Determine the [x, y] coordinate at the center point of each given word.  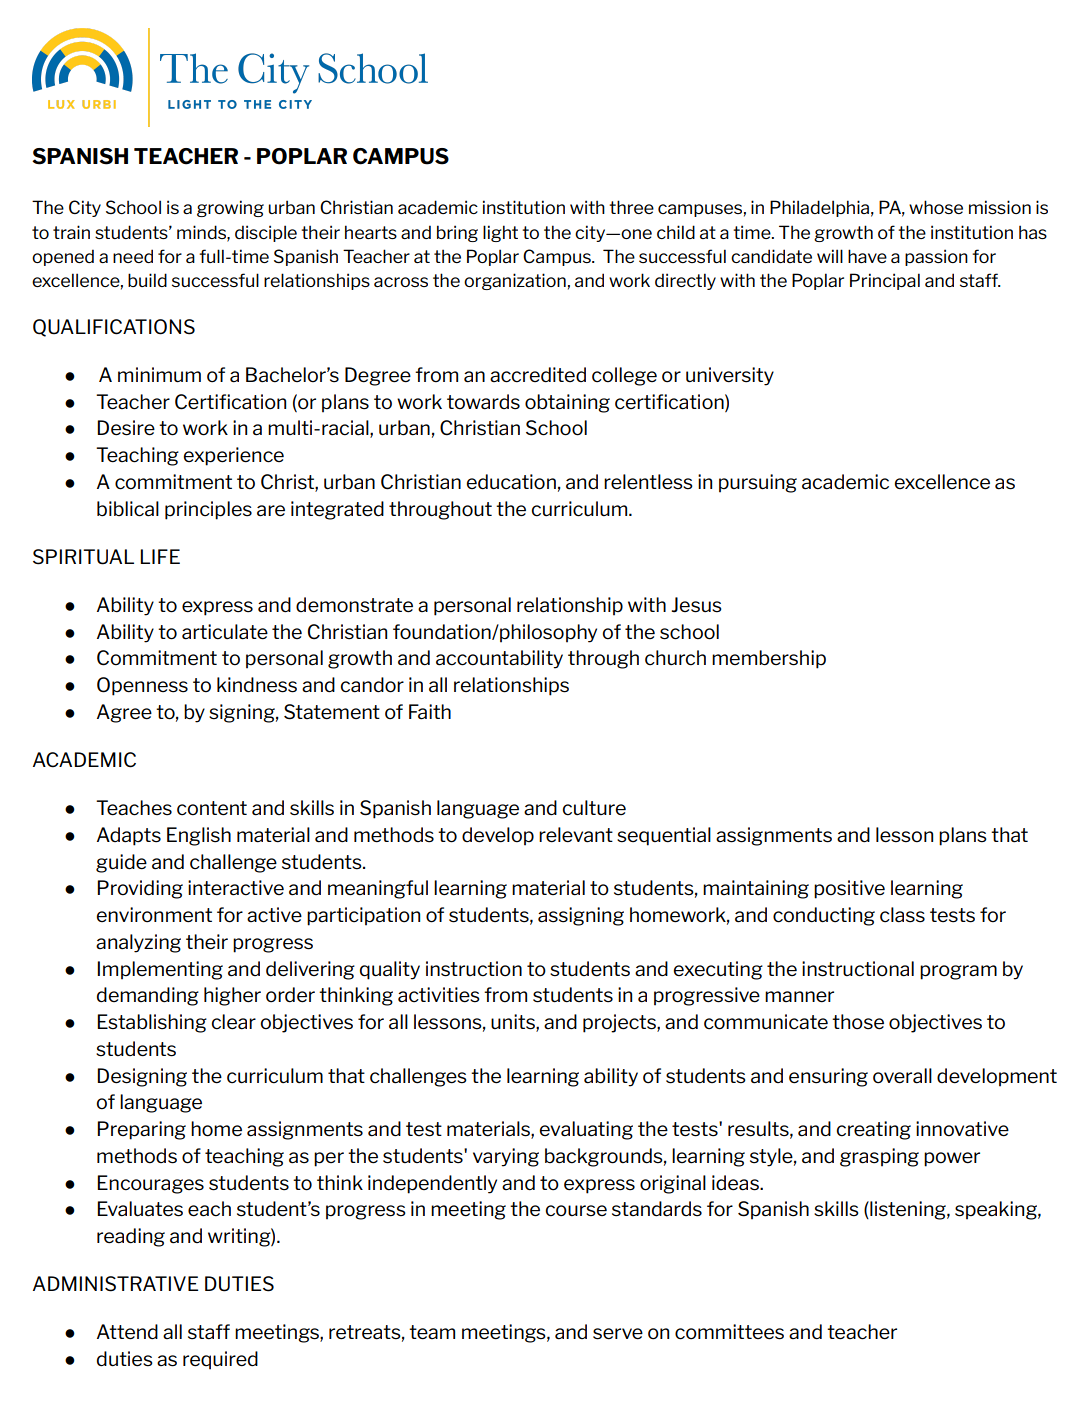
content [212, 808]
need [133, 256]
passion [936, 257]
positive [849, 889]
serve [618, 1334]
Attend [127, 1332]
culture [594, 808]
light [500, 233]
